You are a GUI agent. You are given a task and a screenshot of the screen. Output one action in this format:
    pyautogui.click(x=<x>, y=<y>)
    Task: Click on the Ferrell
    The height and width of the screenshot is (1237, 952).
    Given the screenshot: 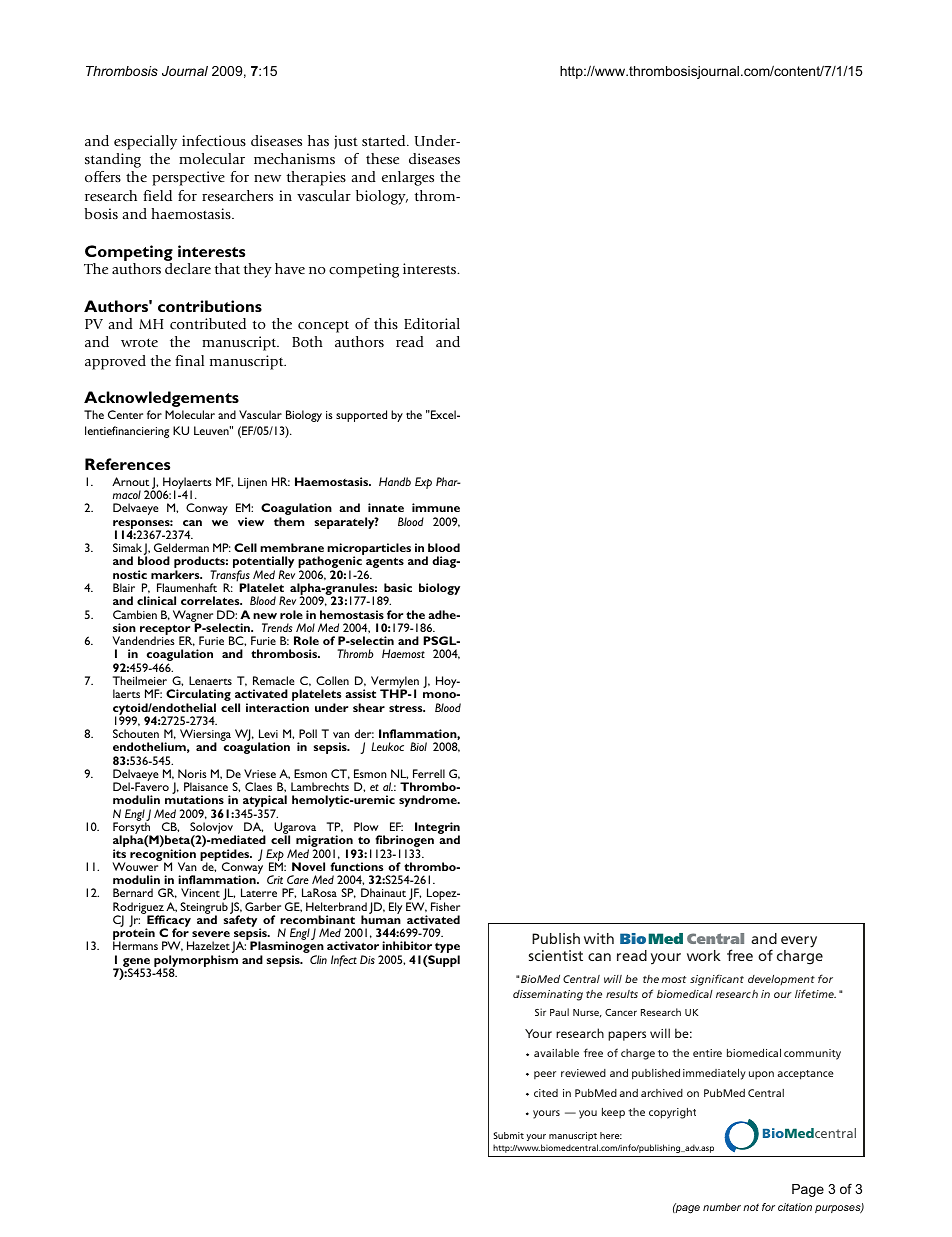 What is the action you would take?
    pyautogui.click(x=429, y=773)
